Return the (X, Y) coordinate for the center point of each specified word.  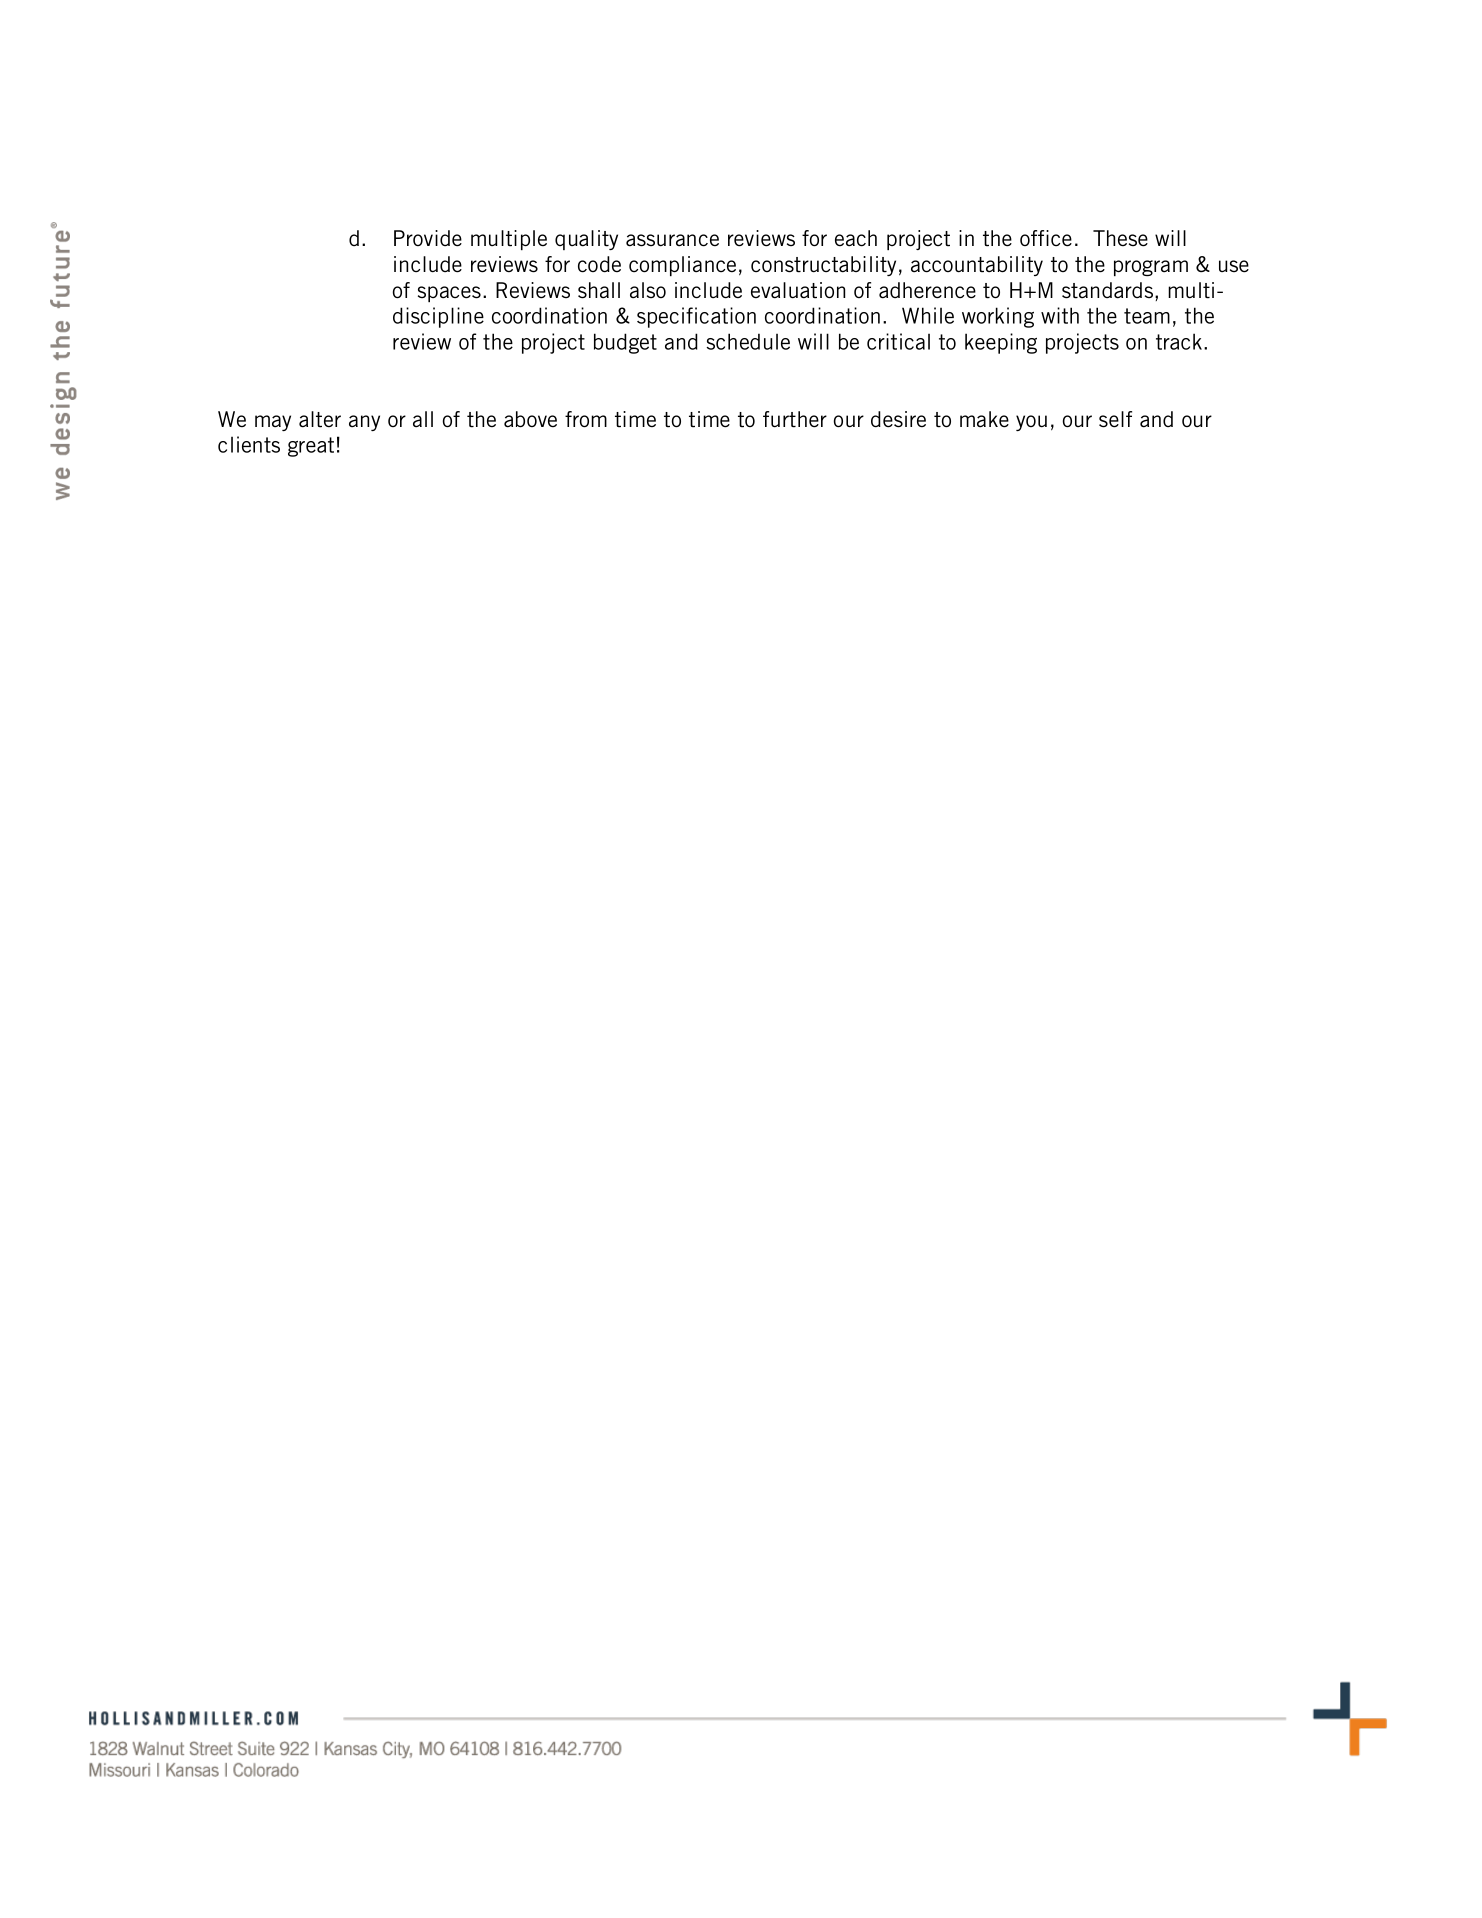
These (1120, 238)
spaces (449, 294)
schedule (748, 341)
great (311, 447)
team (1147, 316)
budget (625, 343)
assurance (672, 240)
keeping (1001, 343)
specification (696, 317)
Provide (428, 238)
